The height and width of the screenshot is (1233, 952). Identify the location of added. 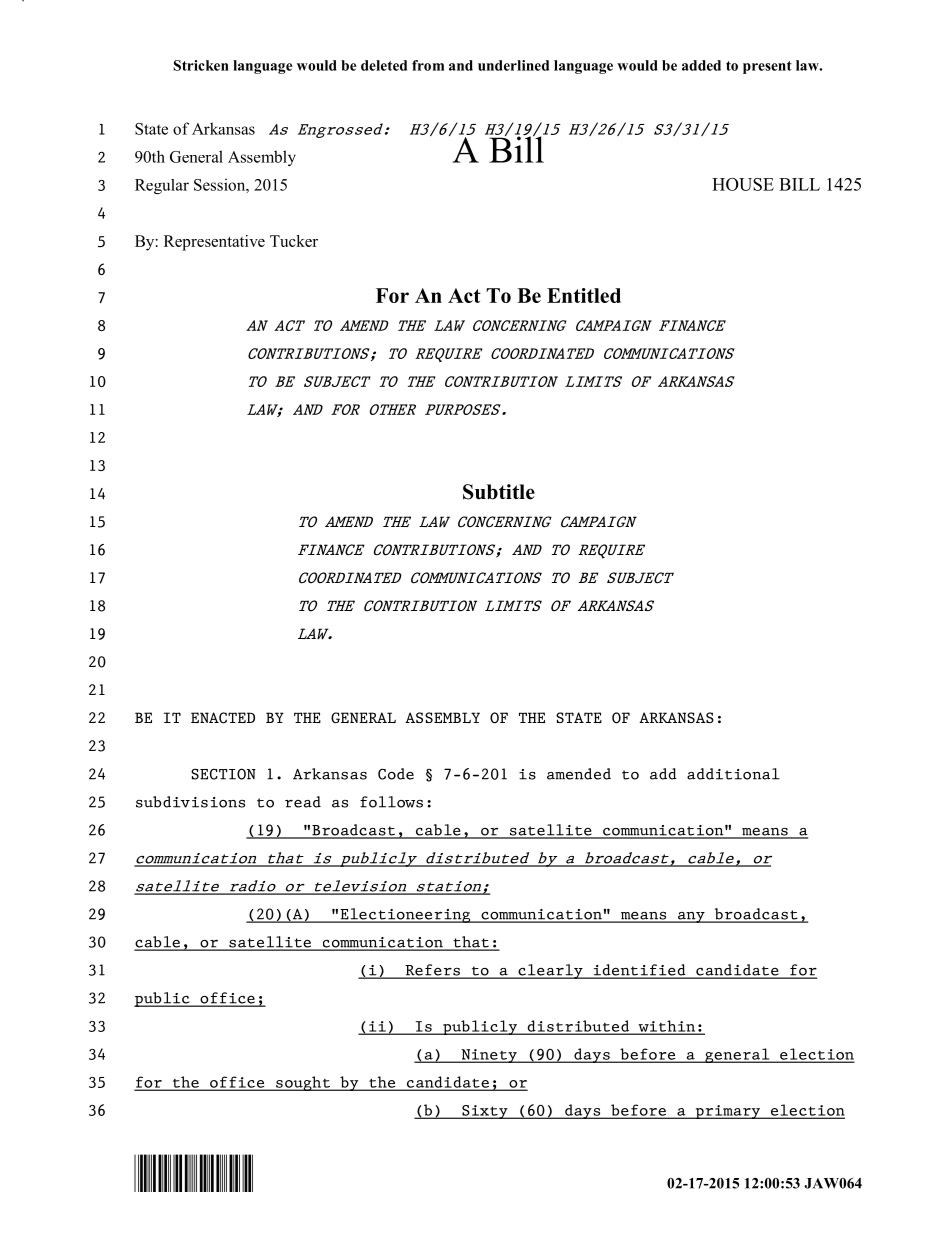
(701, 65).
